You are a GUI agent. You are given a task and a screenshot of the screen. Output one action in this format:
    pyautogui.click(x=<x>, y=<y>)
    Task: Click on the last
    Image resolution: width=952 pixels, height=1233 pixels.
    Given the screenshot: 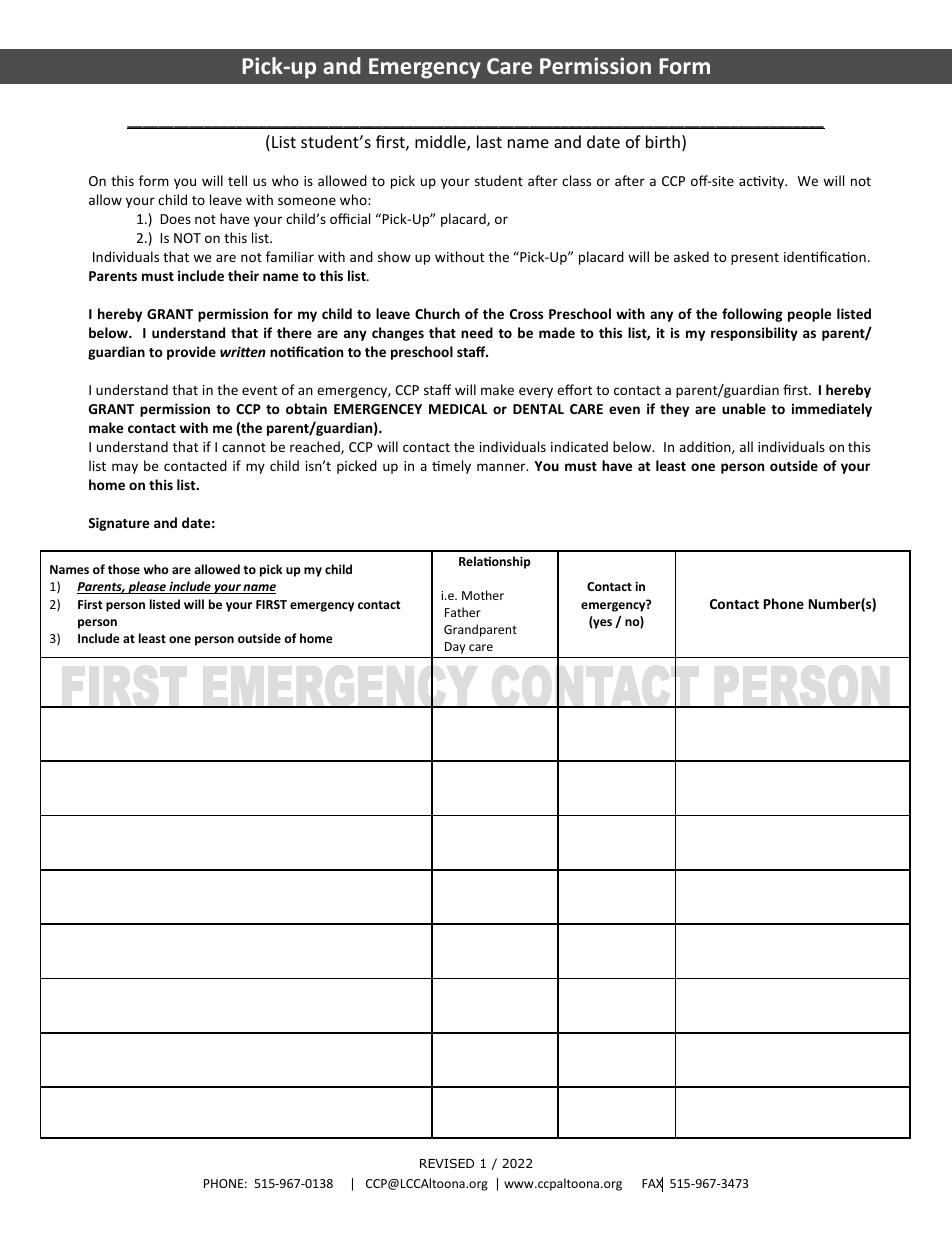 What is the action you would take?
    pyautogui.click(x=489, y=141)
